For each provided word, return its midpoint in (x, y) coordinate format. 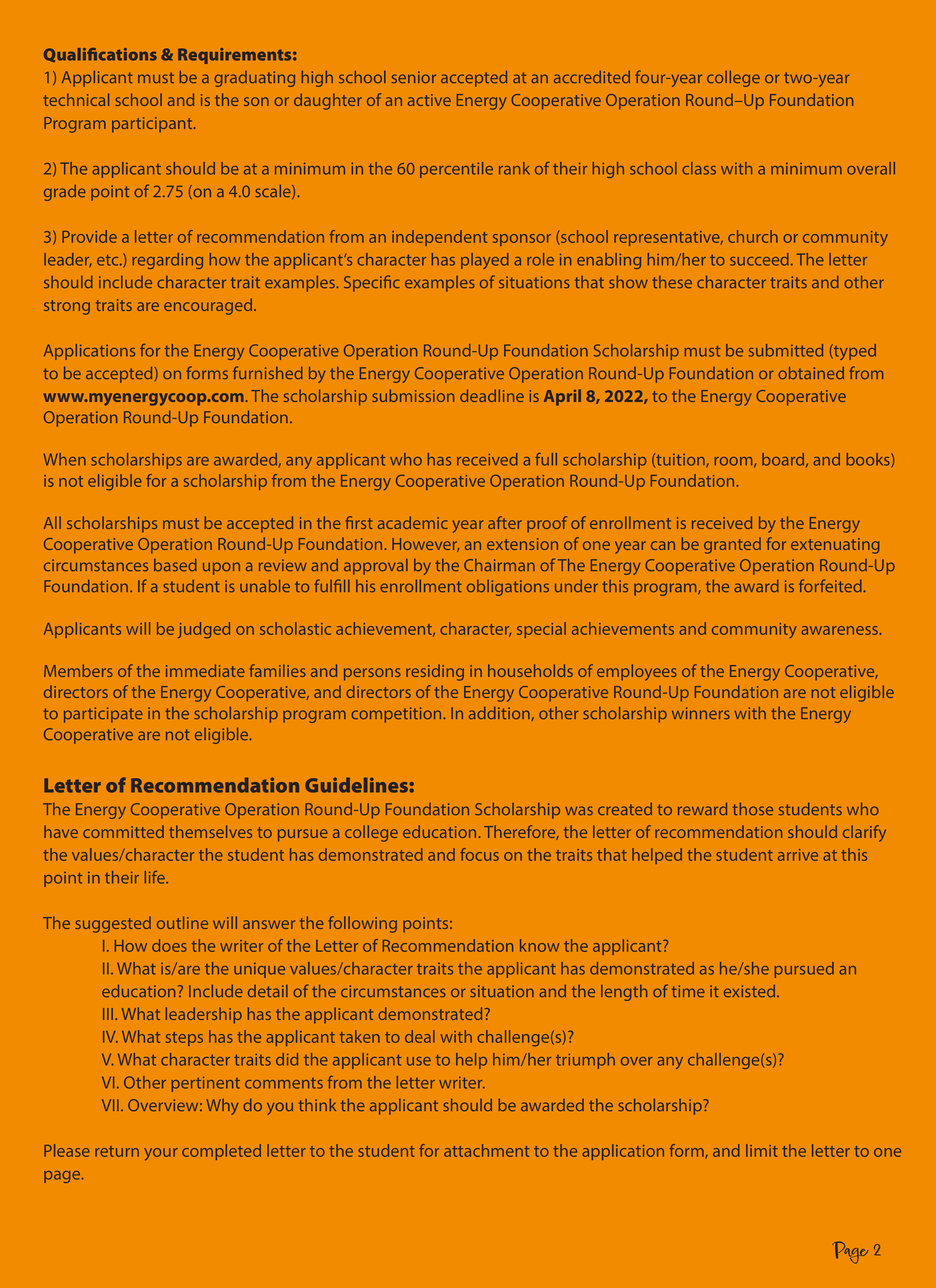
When (64, 459)
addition (499, 713)
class (699, 168)
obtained (811, 373)
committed (123, 831)
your (161, 1154)
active (429, 100)
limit (762, 1150)
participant (153, 125)
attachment (486, 1150)
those (753, 809)
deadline (492, 395)
